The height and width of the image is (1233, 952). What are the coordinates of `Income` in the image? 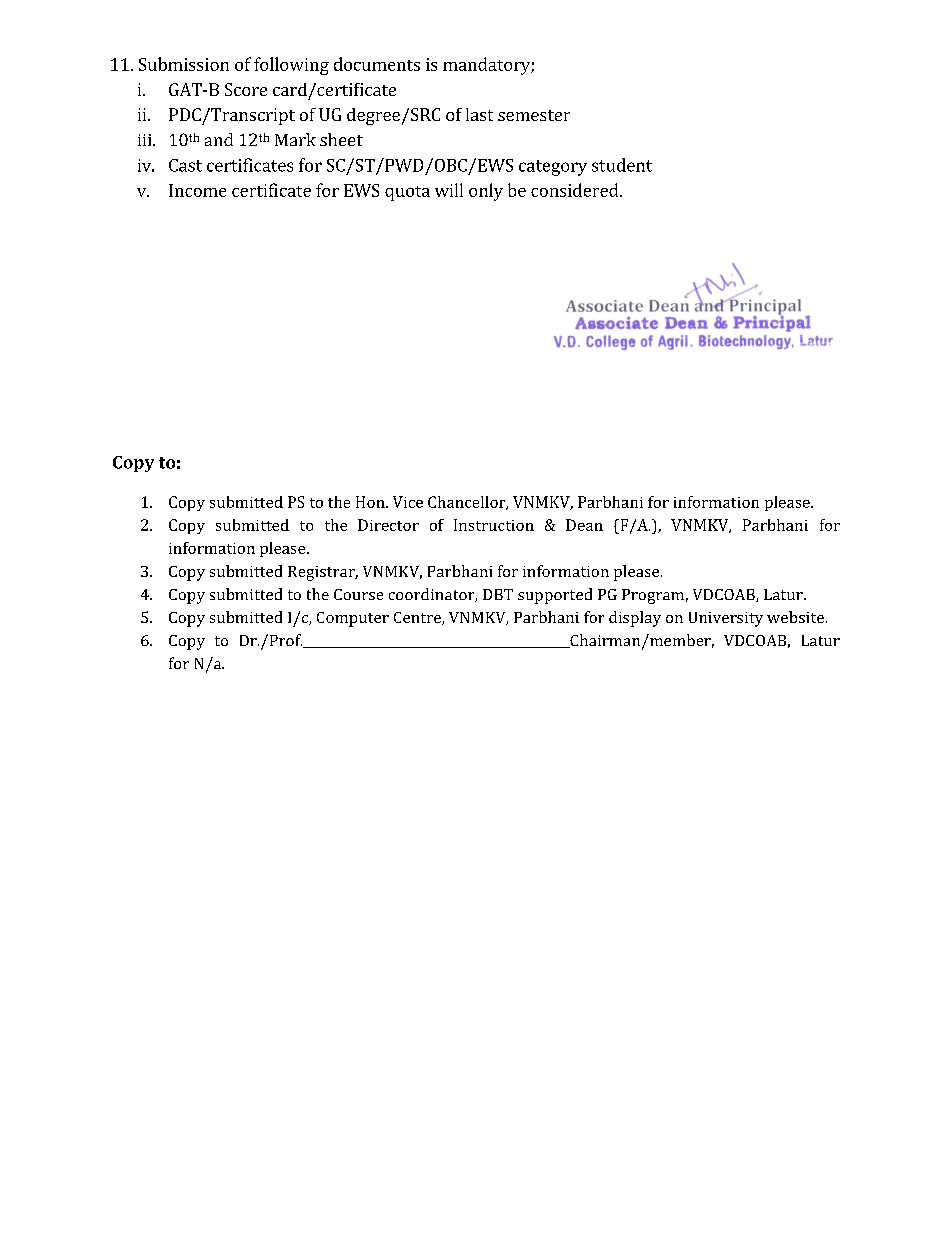 It's located at (197, 190).
